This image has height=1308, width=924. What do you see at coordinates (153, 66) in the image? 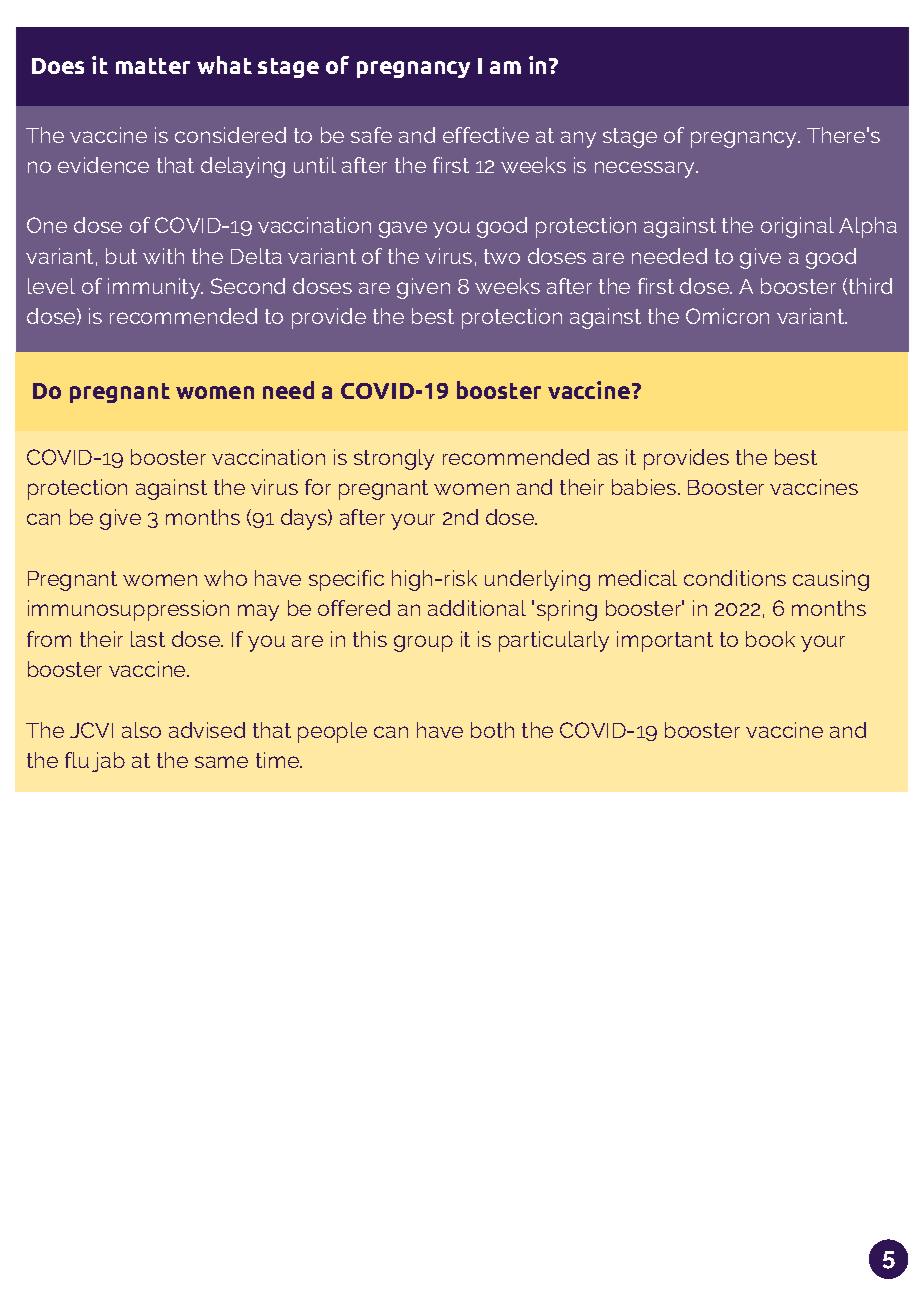
I see `matter` at bounding box center [153, 66].
